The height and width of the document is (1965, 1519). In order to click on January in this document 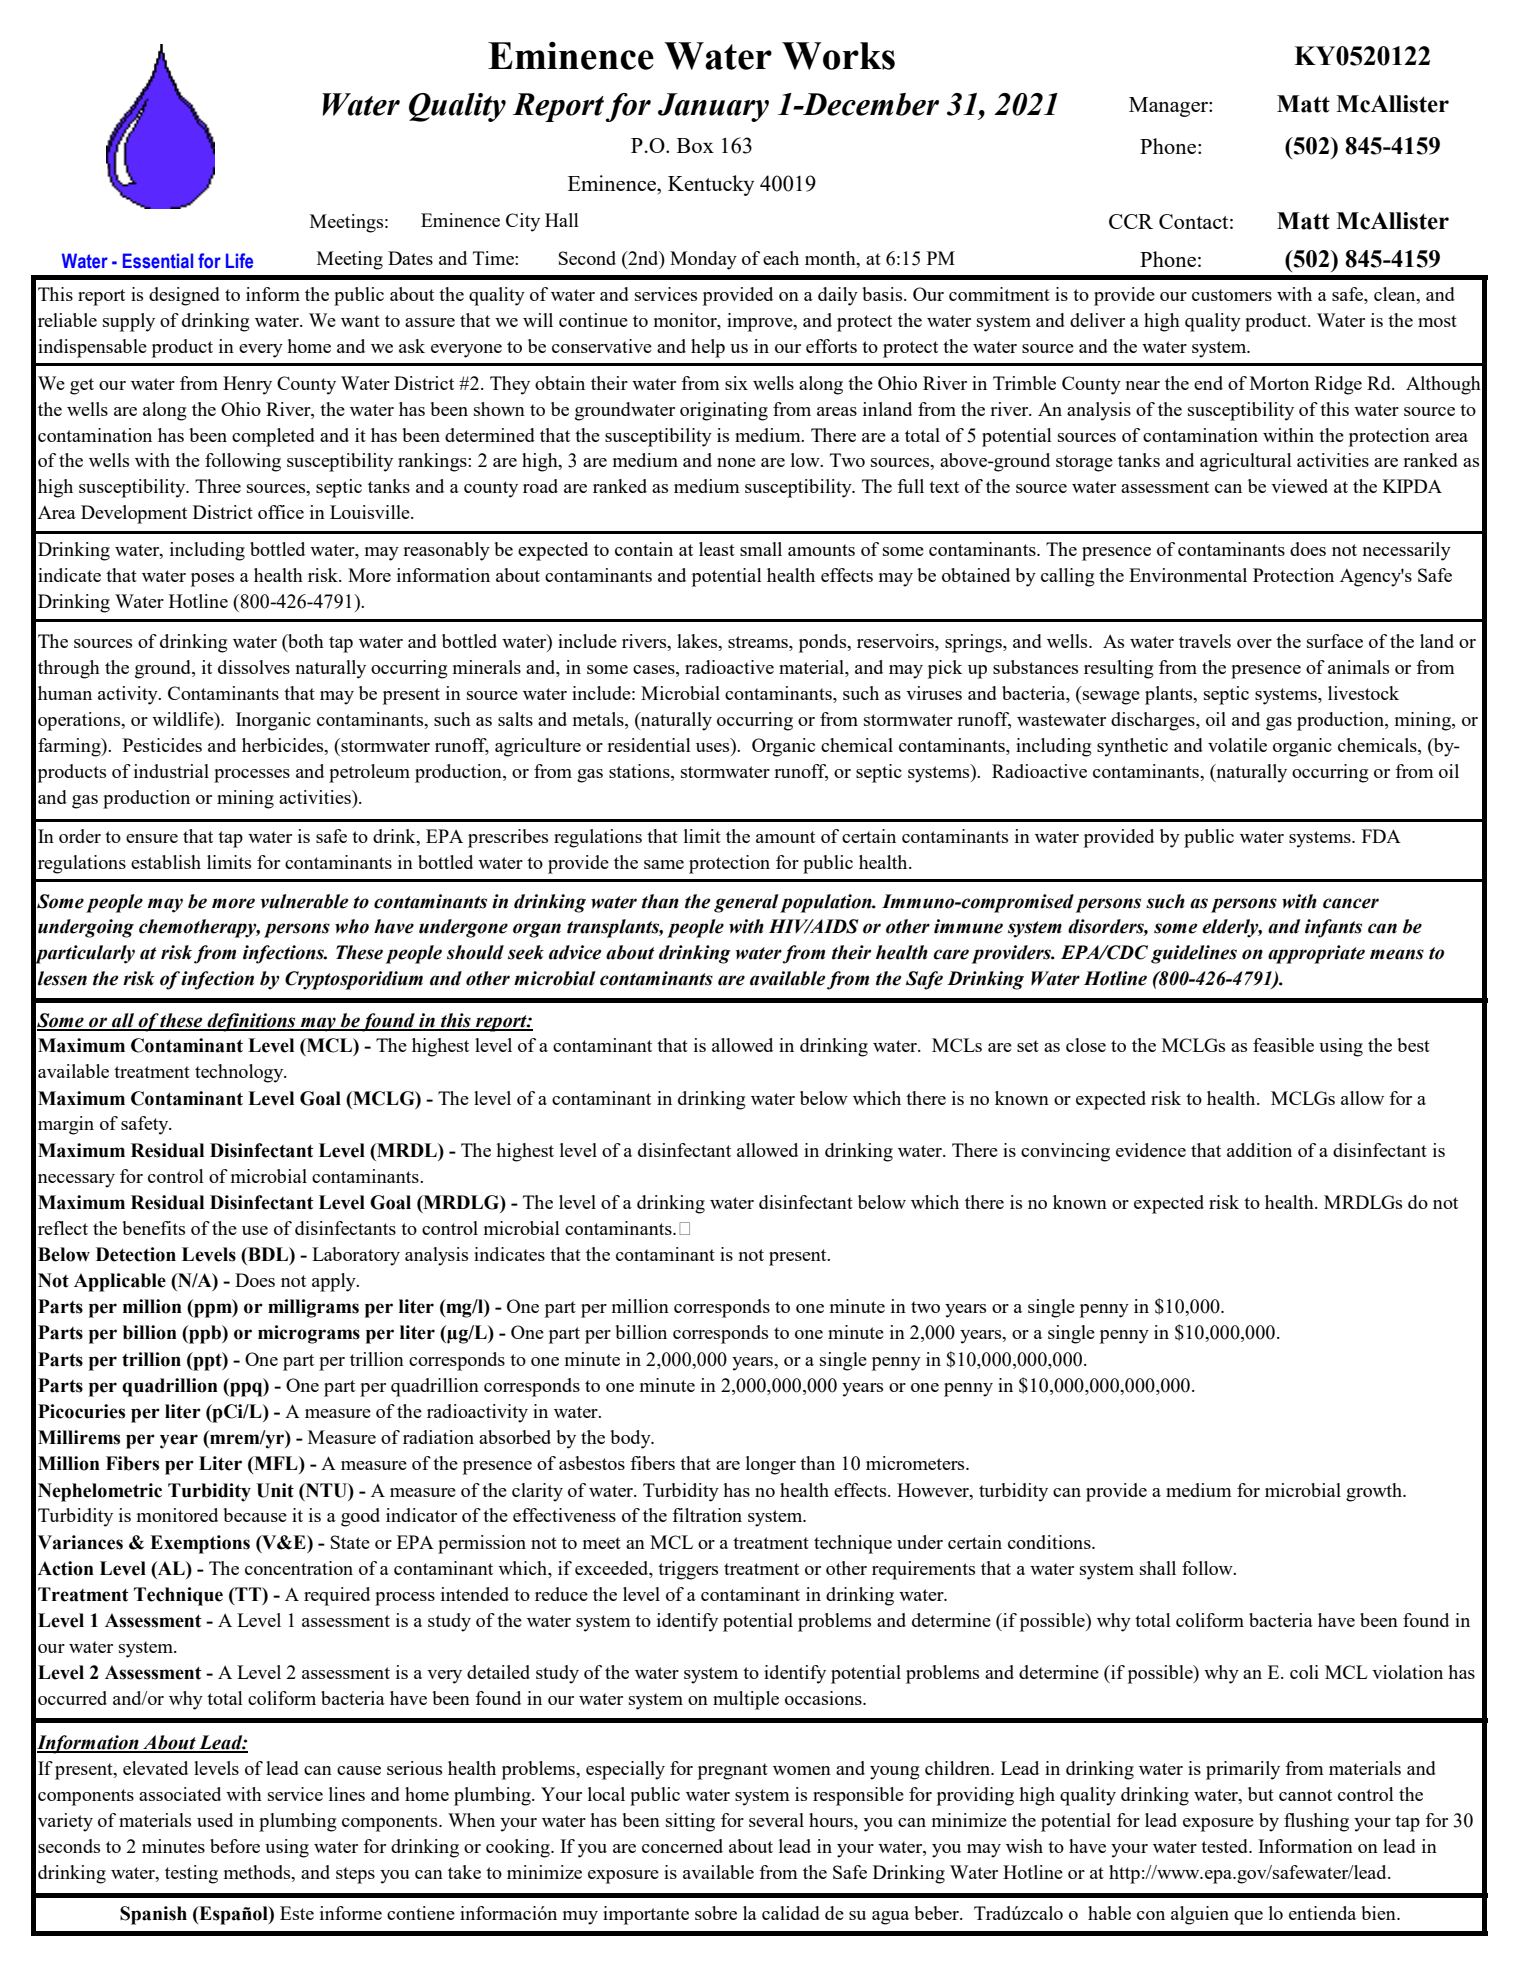, I will do `click(713, 107)`.
